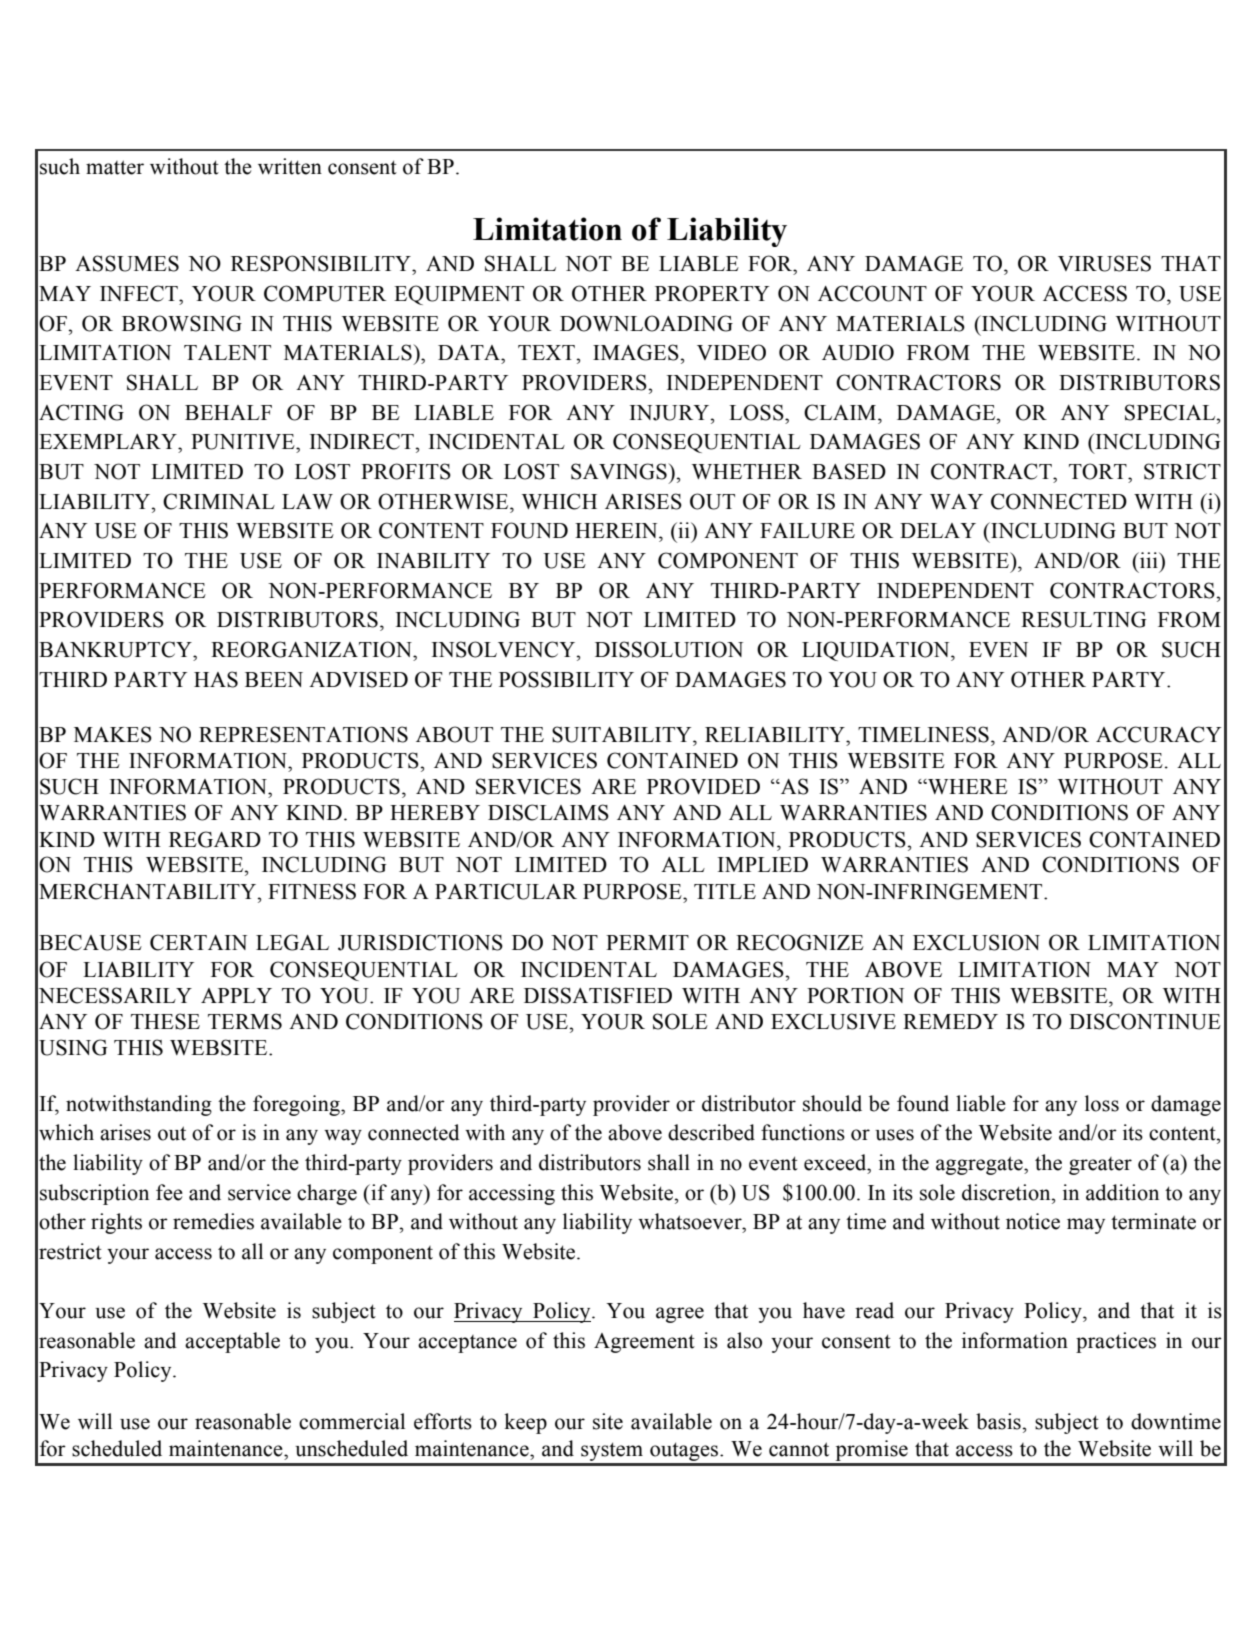  Describe the element at coordinates (967, 786) in the page. I see `WHERE` at that location.
